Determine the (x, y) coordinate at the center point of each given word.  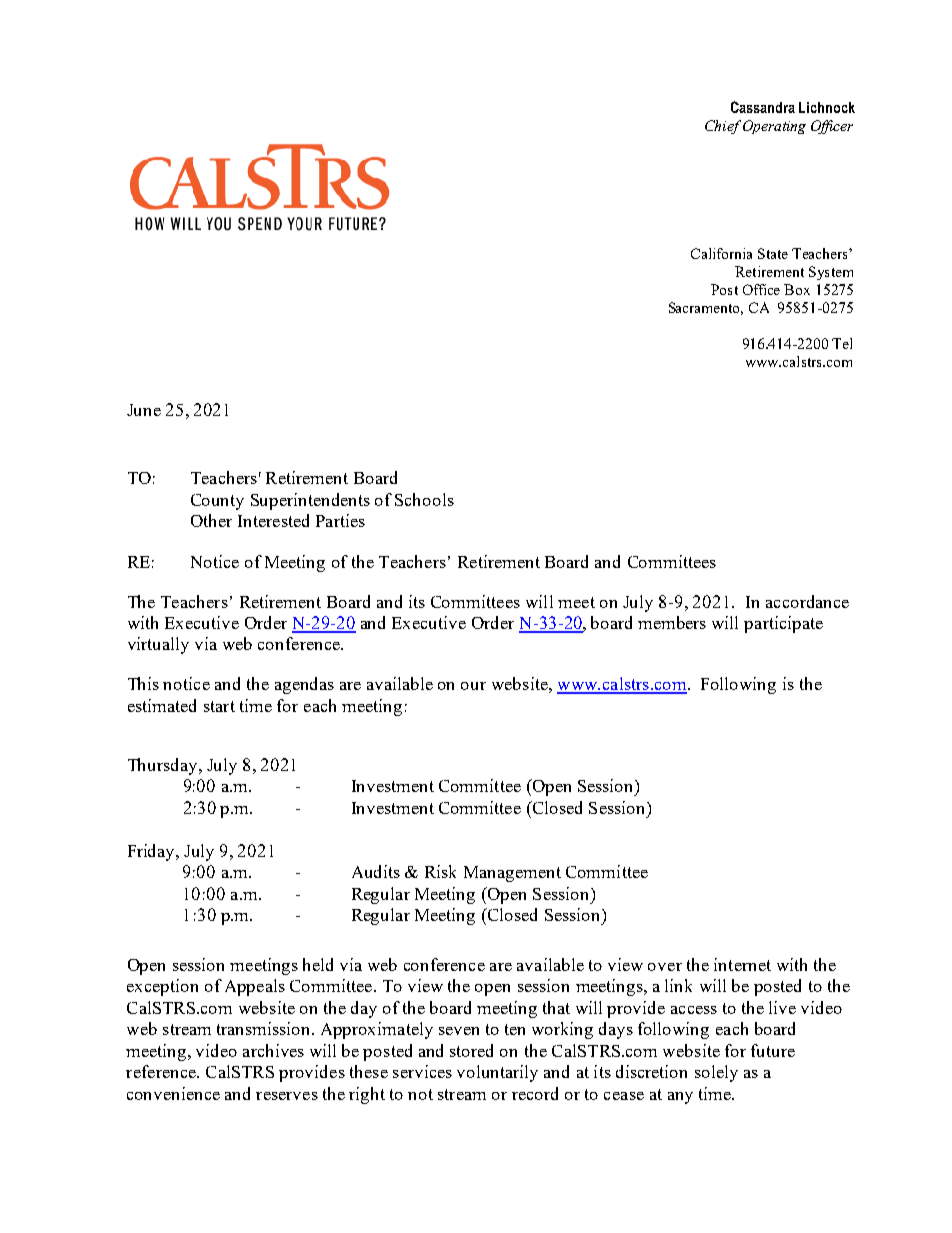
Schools (424, 499)
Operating (774, 127)
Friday (152, 852)
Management (512, 874)
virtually (158, 645)
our (473, 686)
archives (273, 1050)
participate (783, 624)
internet (742, 964)
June (144, 410)
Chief (723, 127)
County (217, 502)
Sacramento (706, 308)
